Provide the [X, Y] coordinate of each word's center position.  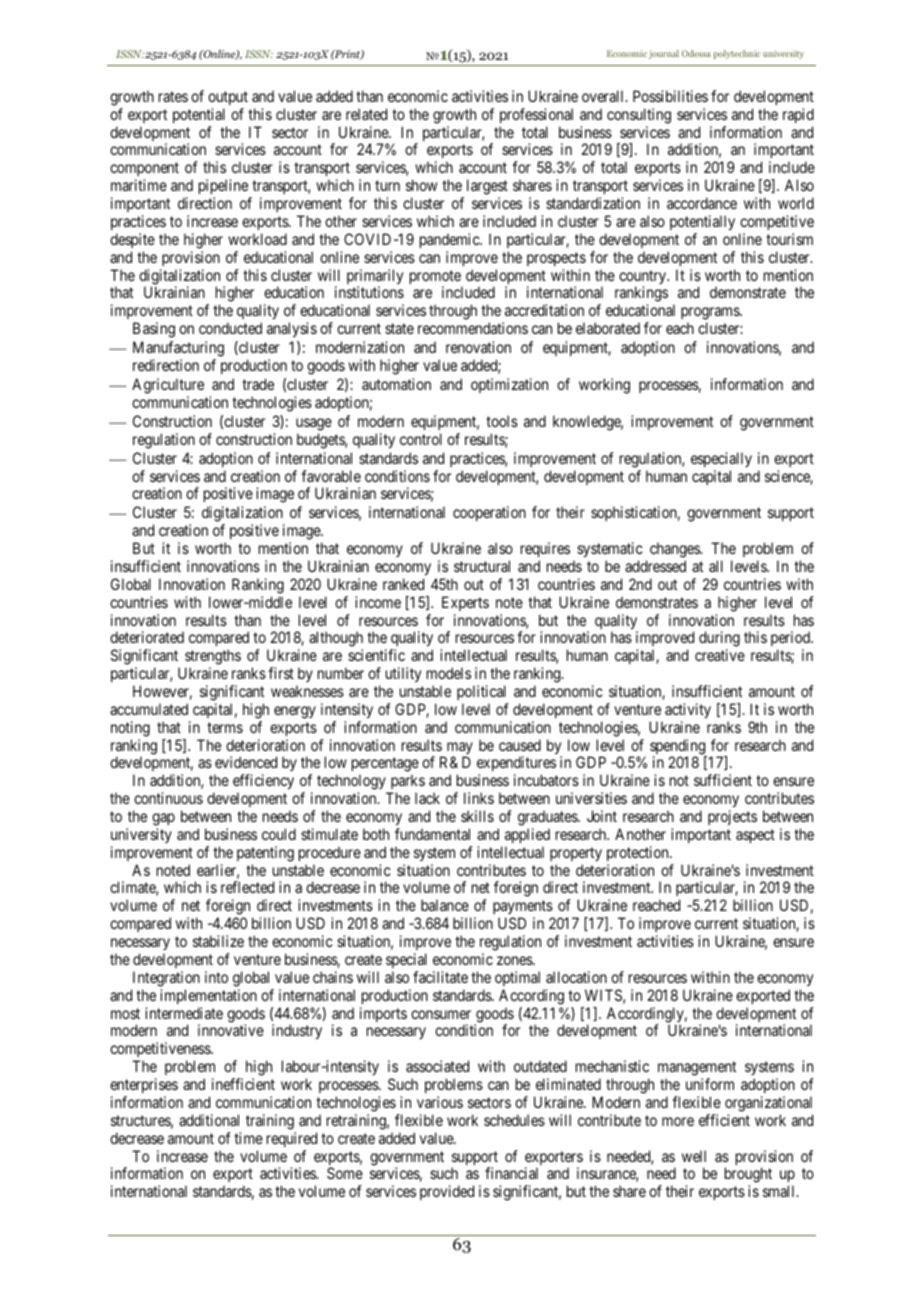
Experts [465, 603]
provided [447, 1192]
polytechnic [737, 54]
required [292, 1139]
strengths [213, 658]
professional [536, 115]
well [694, 1156]
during [719, 640]
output [228, 98]
